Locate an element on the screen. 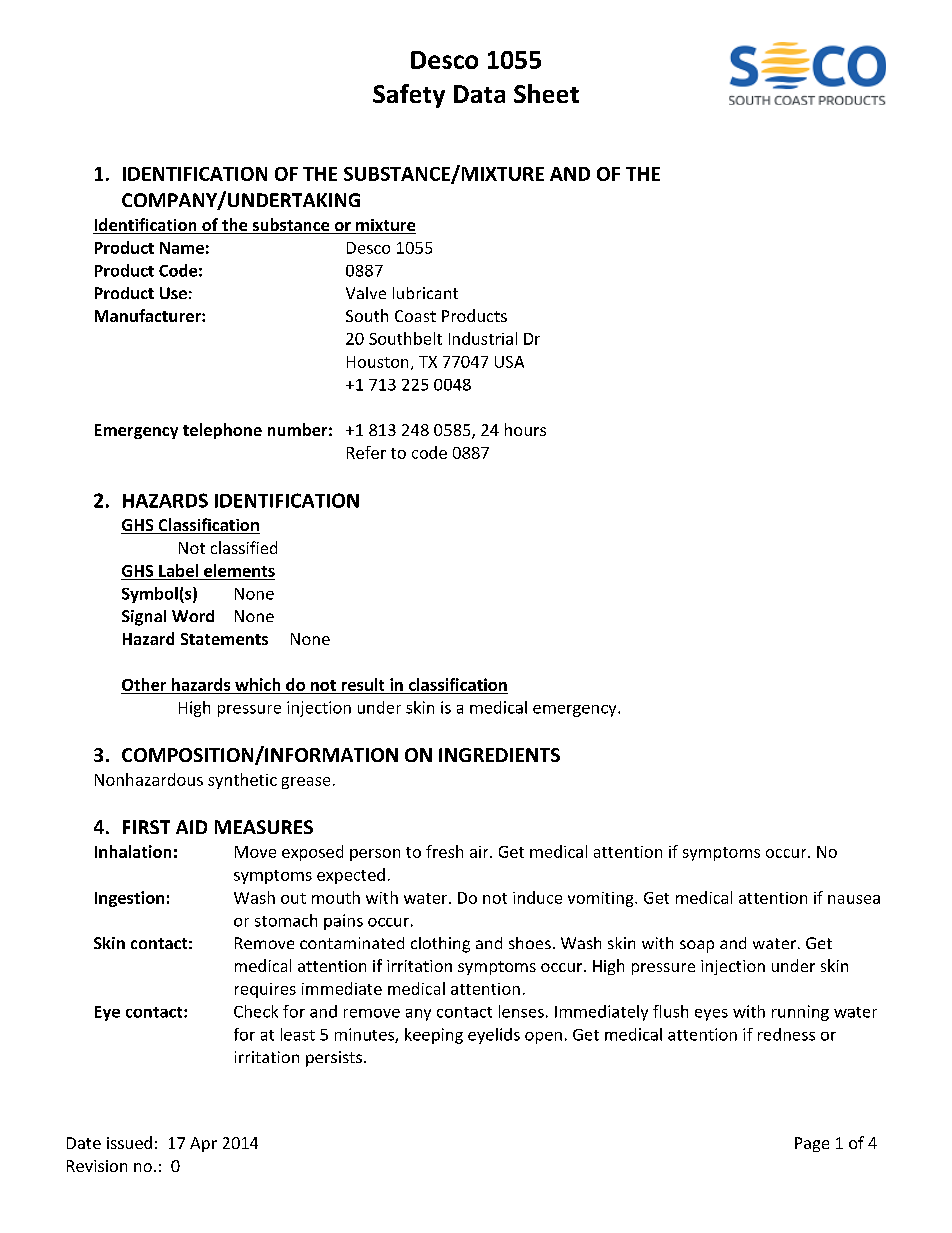 The image size is (952, 1233). clothing is located at coordinates (440, 945).
